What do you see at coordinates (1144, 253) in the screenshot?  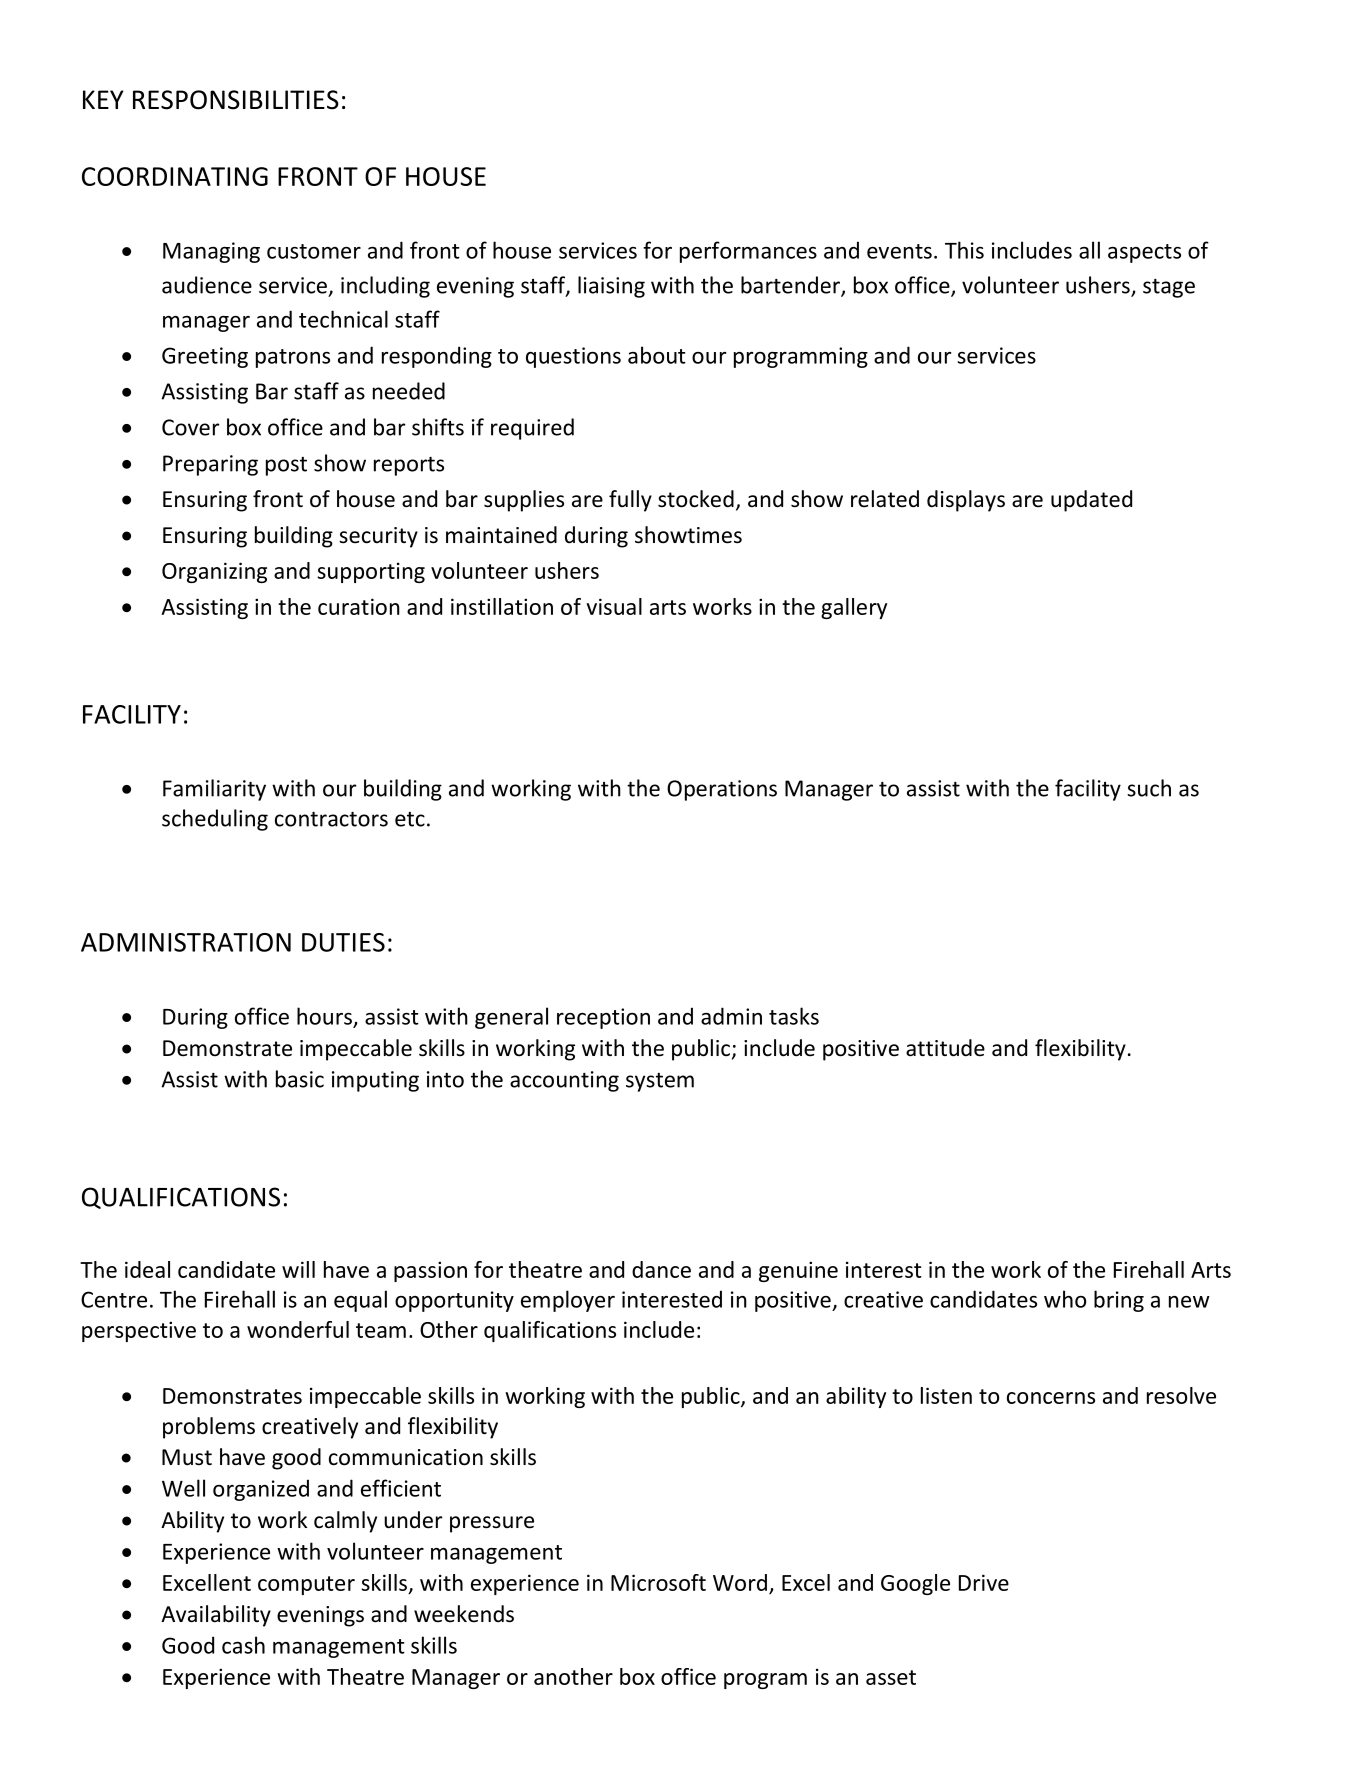 I see `aspects` at bounding box center [1144, 253].
